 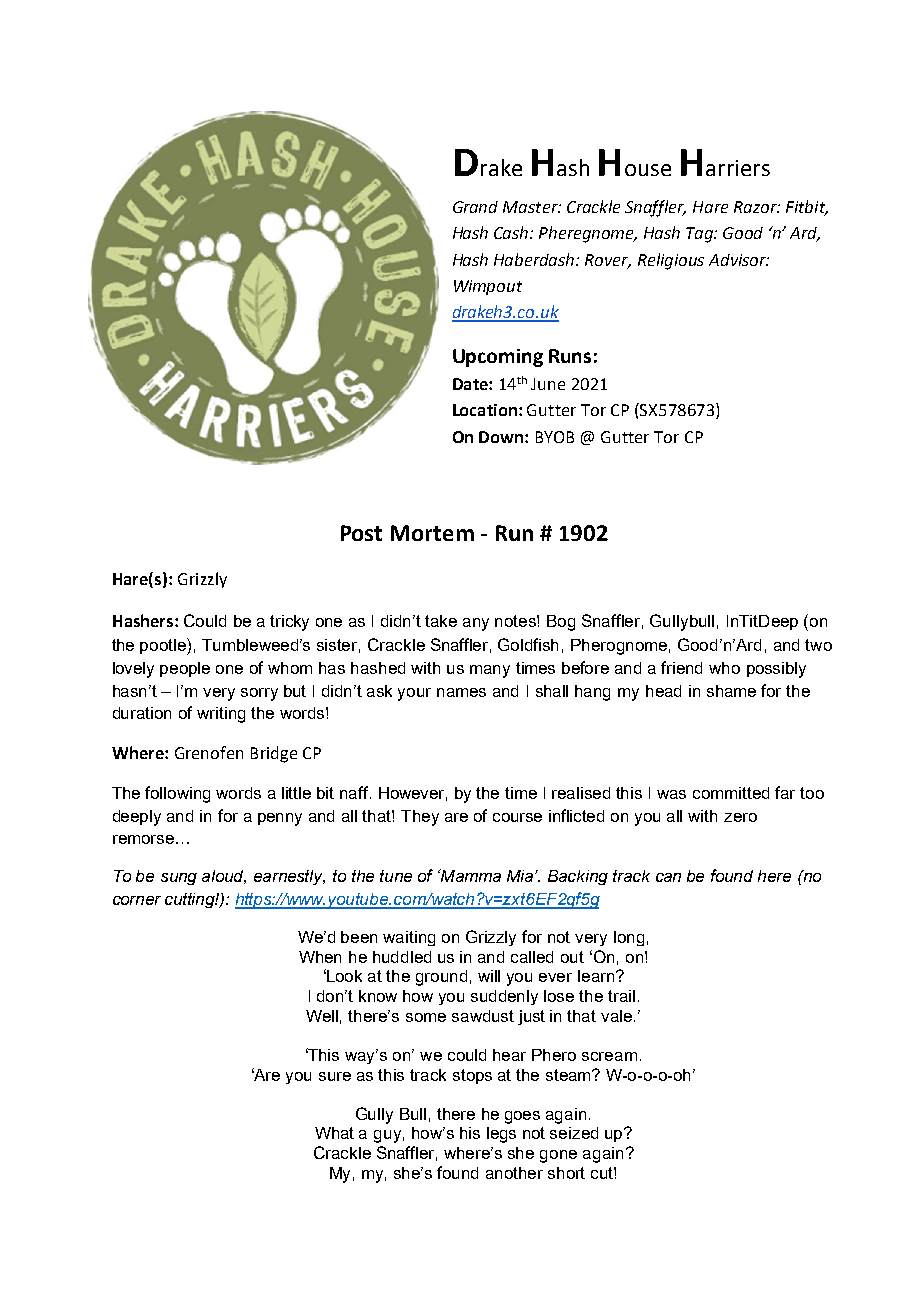 I want to click on writing, so click(x=221, y=715).
